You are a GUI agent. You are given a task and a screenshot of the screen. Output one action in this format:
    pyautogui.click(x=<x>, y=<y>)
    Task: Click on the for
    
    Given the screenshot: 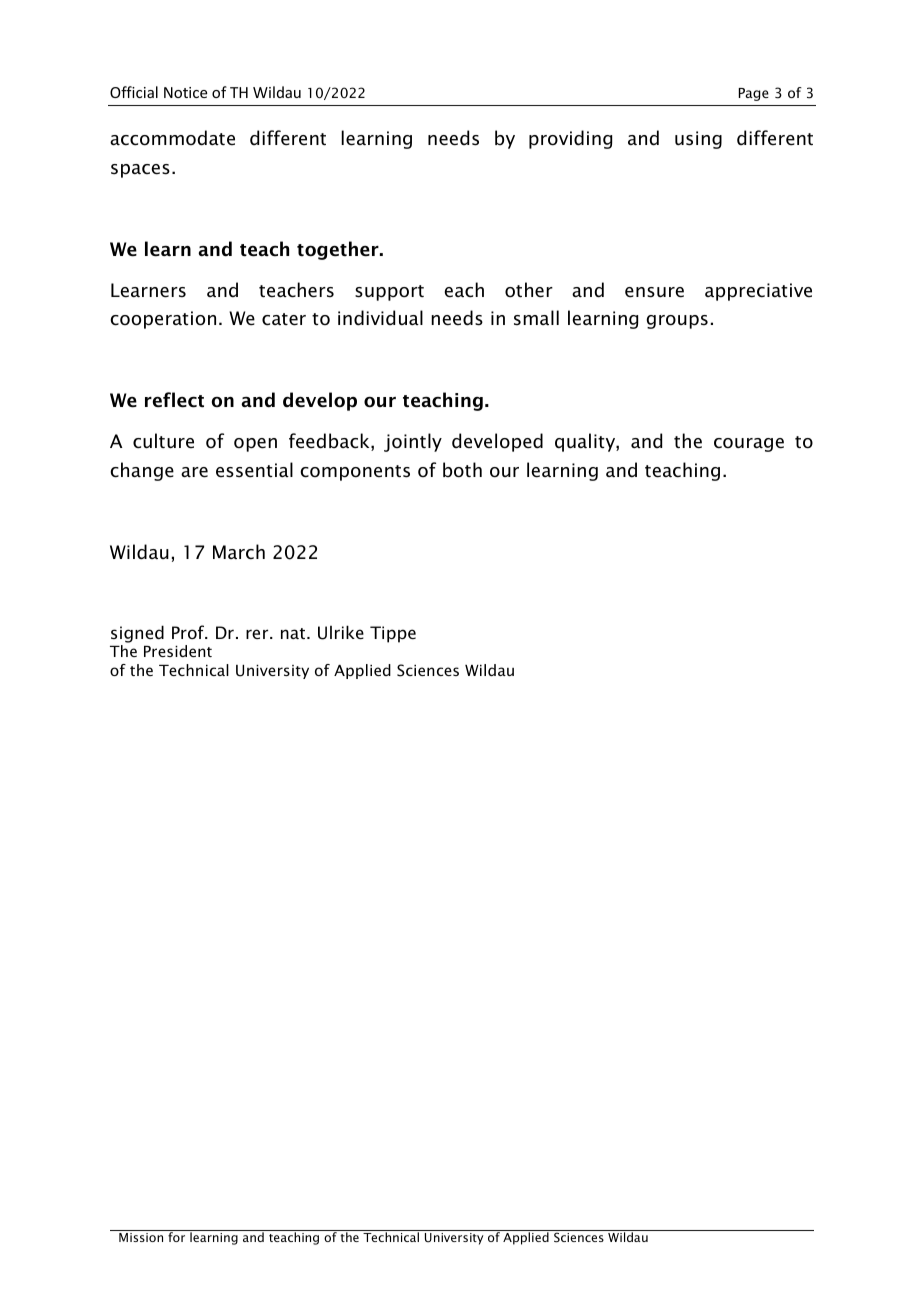 What is the action you would take?
    pyautogui.click(x=176, y=1237)
